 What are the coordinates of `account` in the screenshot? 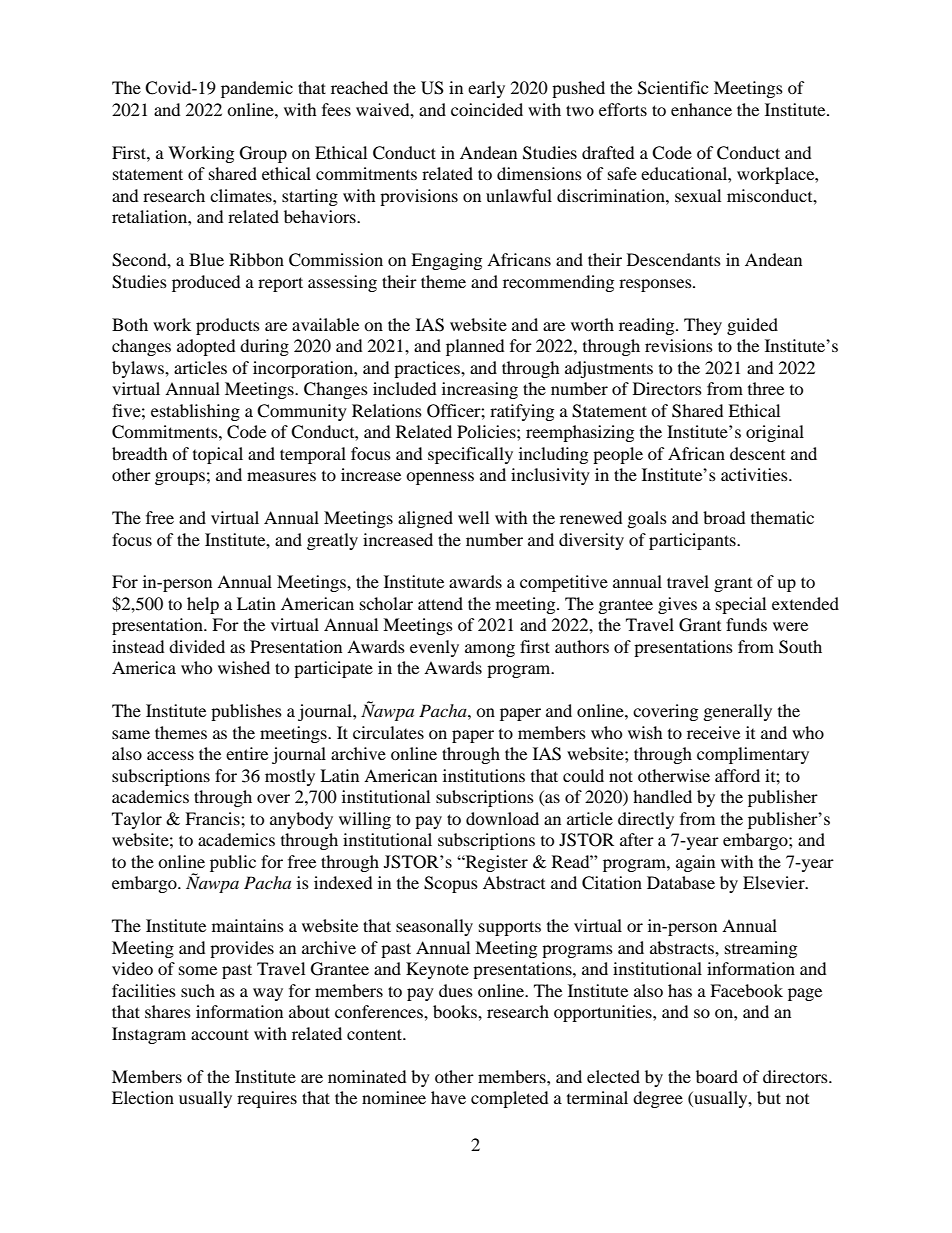 It's located at (220, 1034).
